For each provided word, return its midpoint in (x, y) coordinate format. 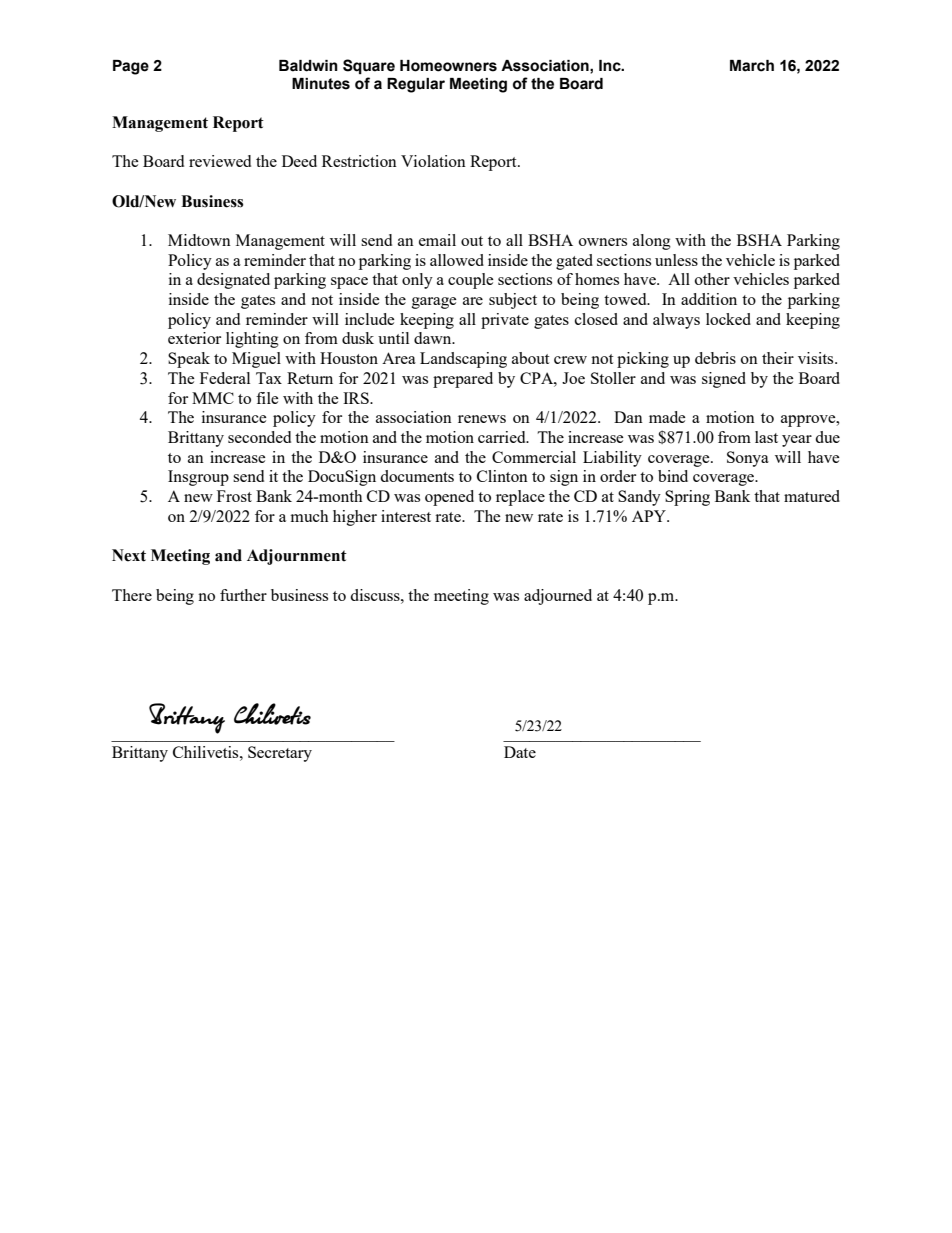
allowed (457, 260)
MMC (213, 398)
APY (650, 516)
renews (482, 419)
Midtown (199, 240)
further (243, 595)
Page (131, 67)
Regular (416, 85)
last (766, 437)
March (752, 66)
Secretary (280, 754)
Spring (687, 498)
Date (520, 752)
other (712, 279)
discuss (376, 595)
